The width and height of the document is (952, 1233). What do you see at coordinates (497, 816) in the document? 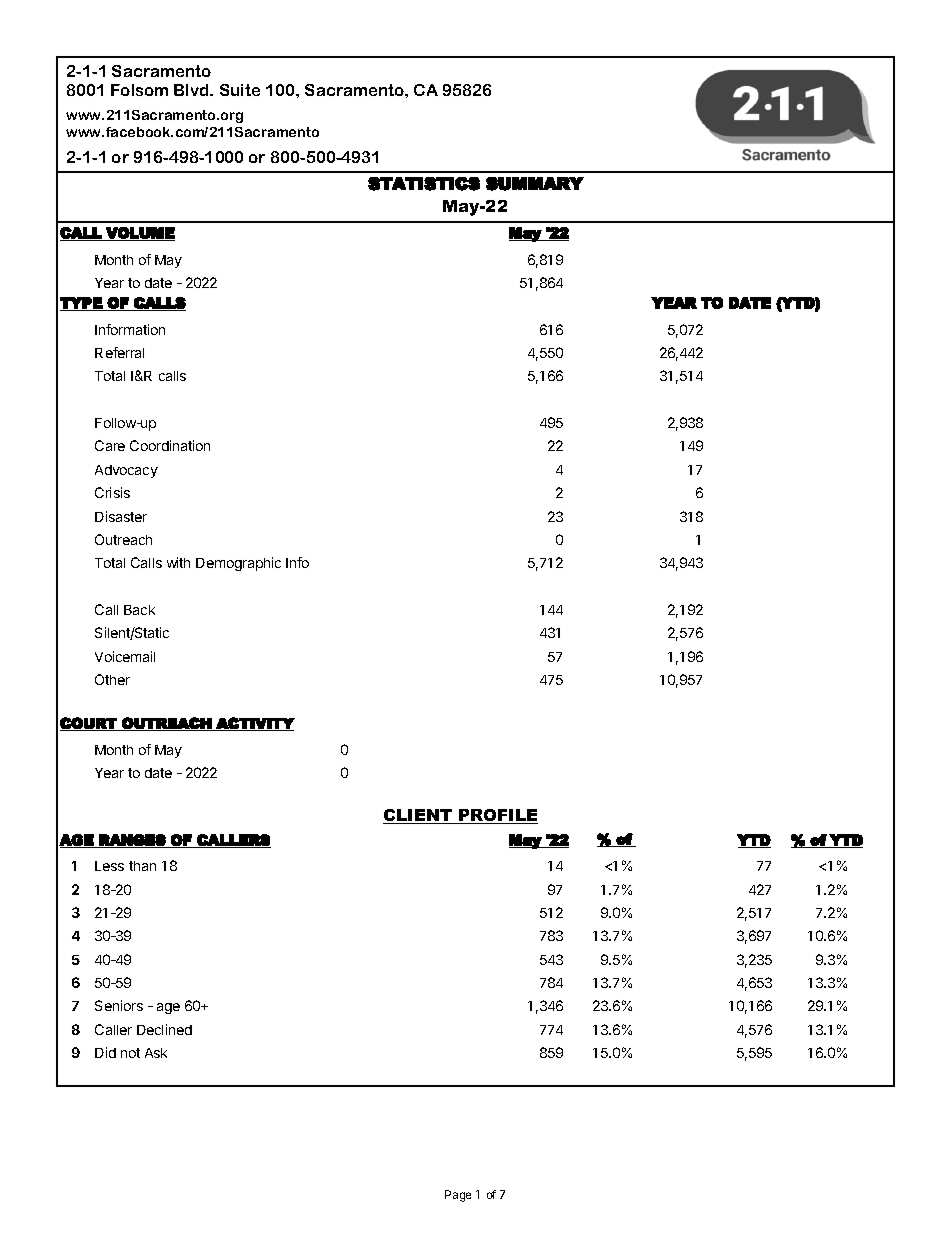
I see `PROFILE` at bounding box center [497, 816].
